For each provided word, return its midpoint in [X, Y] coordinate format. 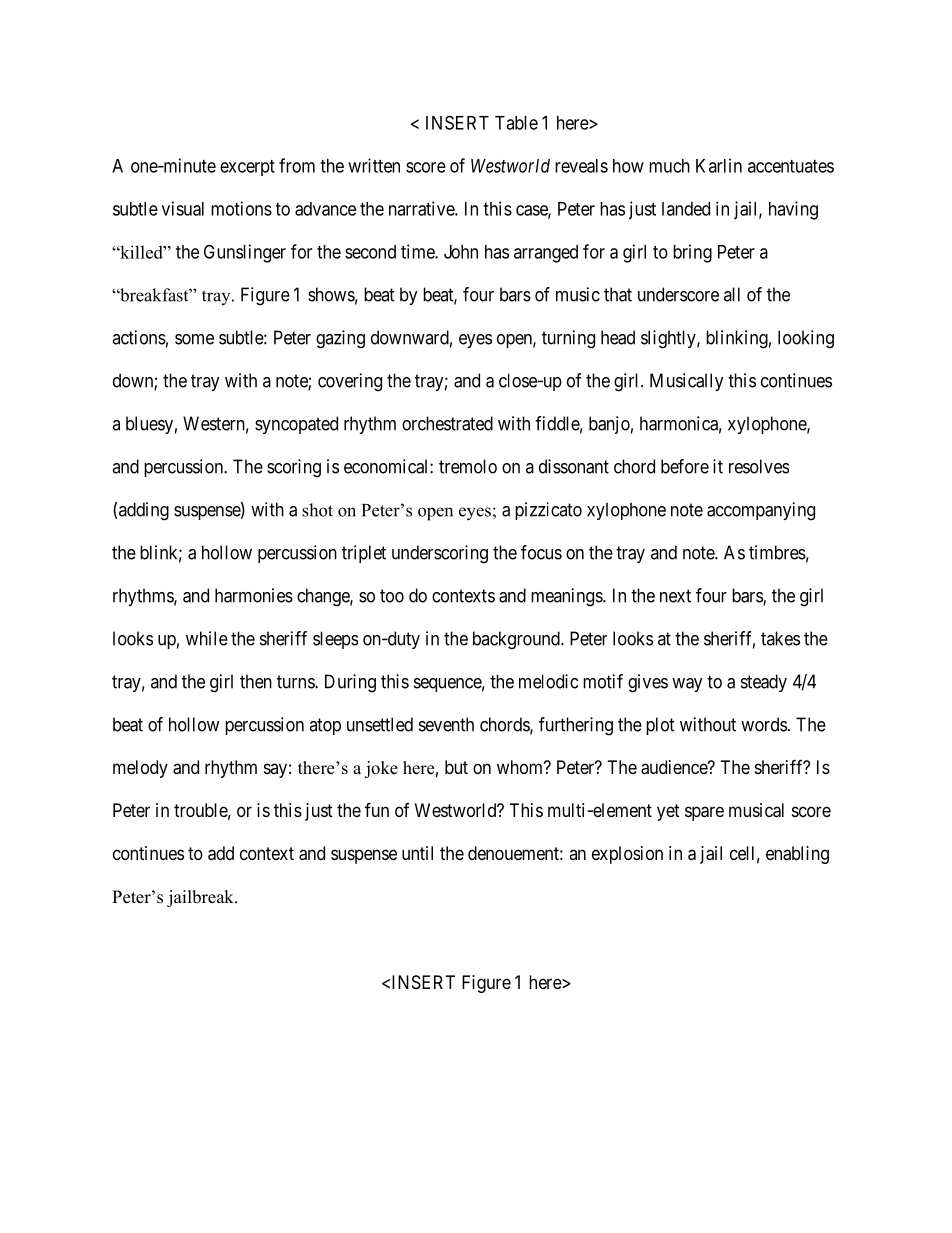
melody [140, 769]
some [194, 339]
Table [516, 123]
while [207, 638]
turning [568, 339]
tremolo [468, 466]
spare [704, 813]
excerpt [247, 168]
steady [764, 683]
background [517, 640]
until [417, 853]
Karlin [719, 165]
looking [806, 339]
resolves [759, 466]
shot [317, 510]
